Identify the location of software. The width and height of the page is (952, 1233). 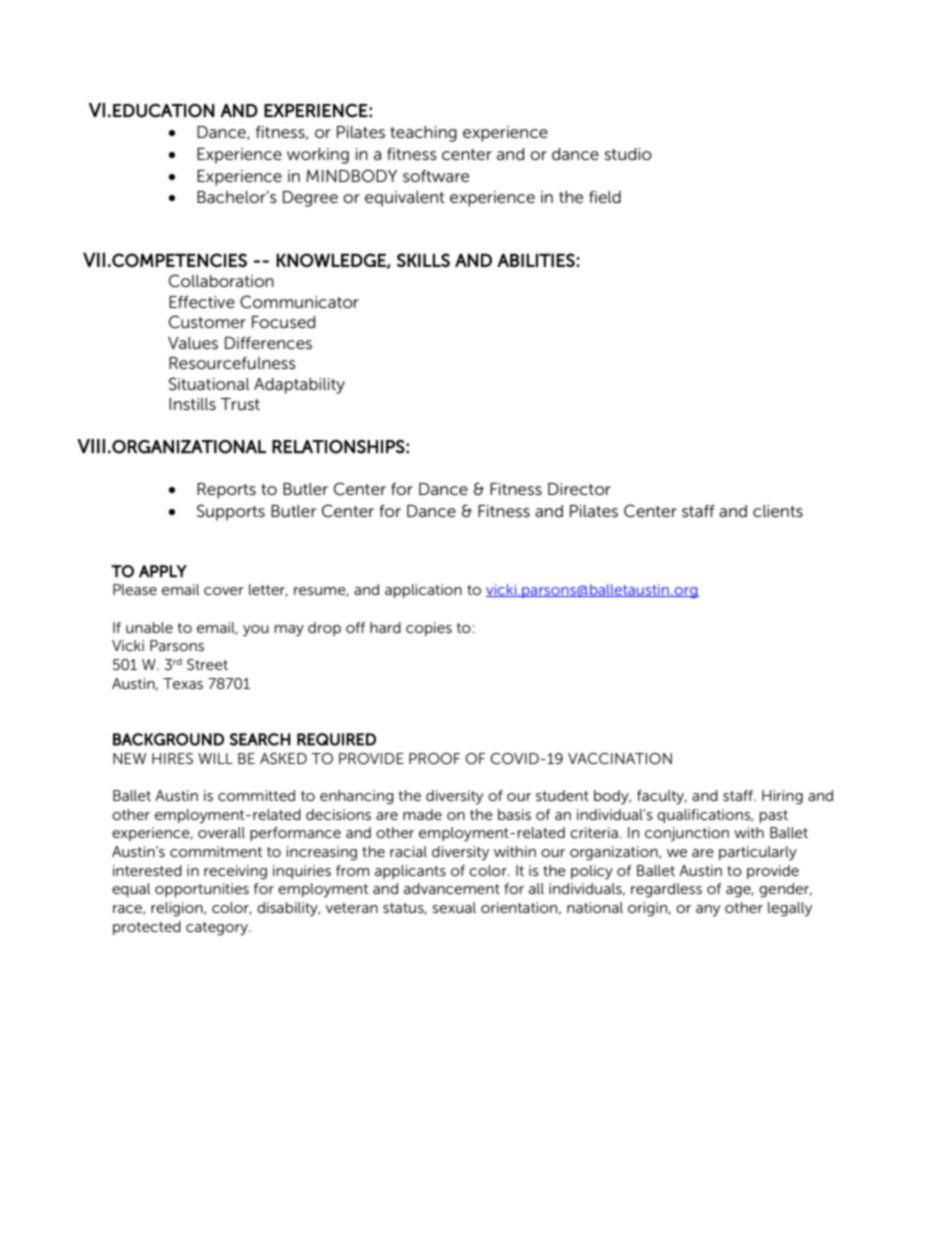
(436, 176).
